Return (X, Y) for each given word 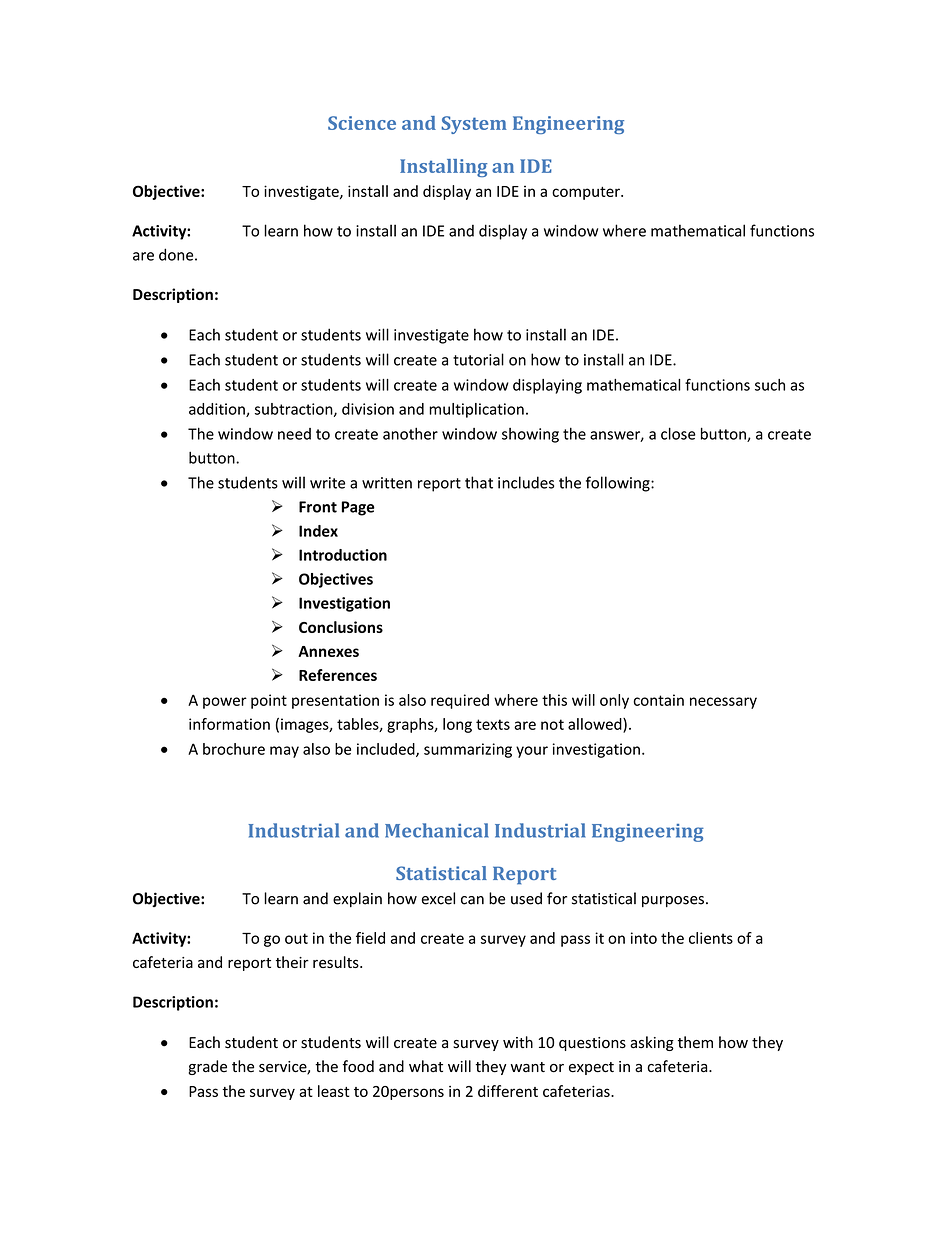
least (334, 1091)
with (518, 1042)
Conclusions (341, 627)
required (460, 701)
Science (362, 123)
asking (652, 1043)
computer (587, 193)
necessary (723, 703)
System (474, 125)
